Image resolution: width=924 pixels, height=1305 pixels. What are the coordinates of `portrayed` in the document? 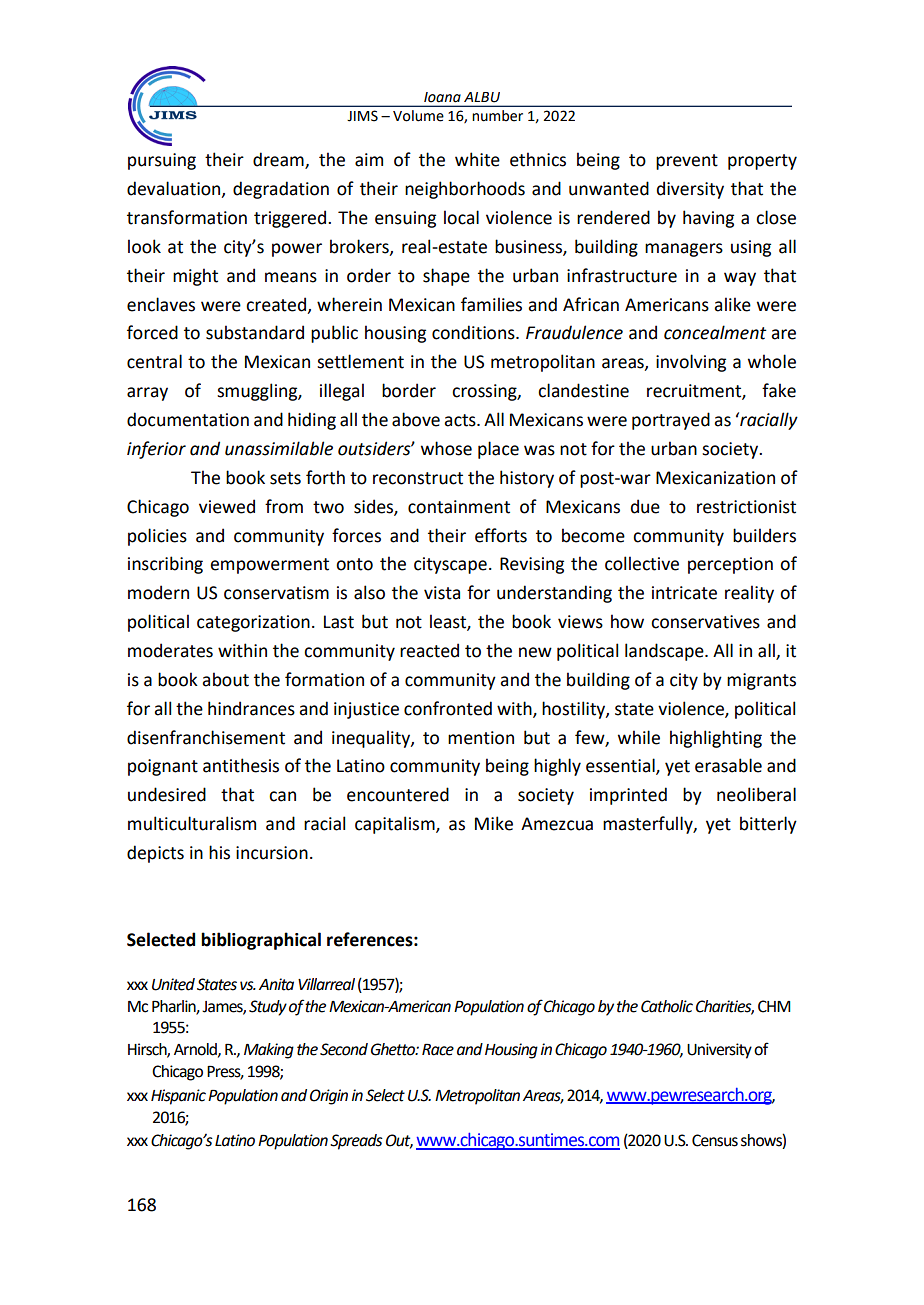 It's located at (671, 421).
